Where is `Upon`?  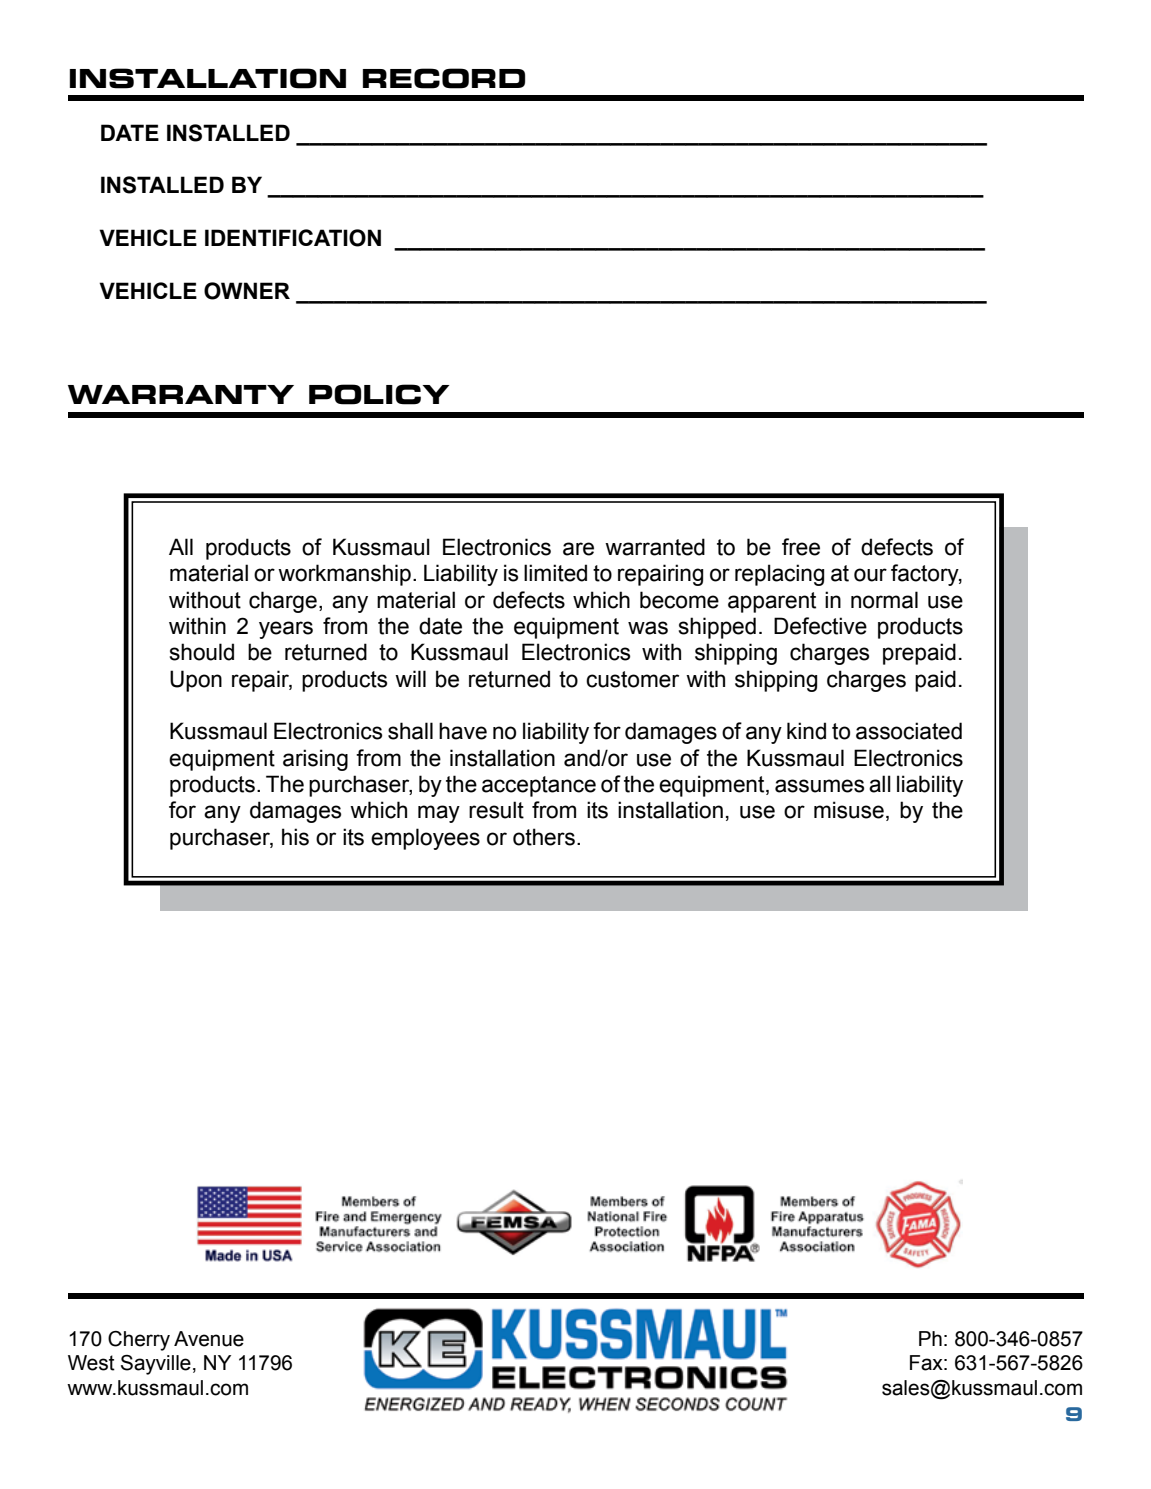 Upon is located at coordinates (196, 681).
